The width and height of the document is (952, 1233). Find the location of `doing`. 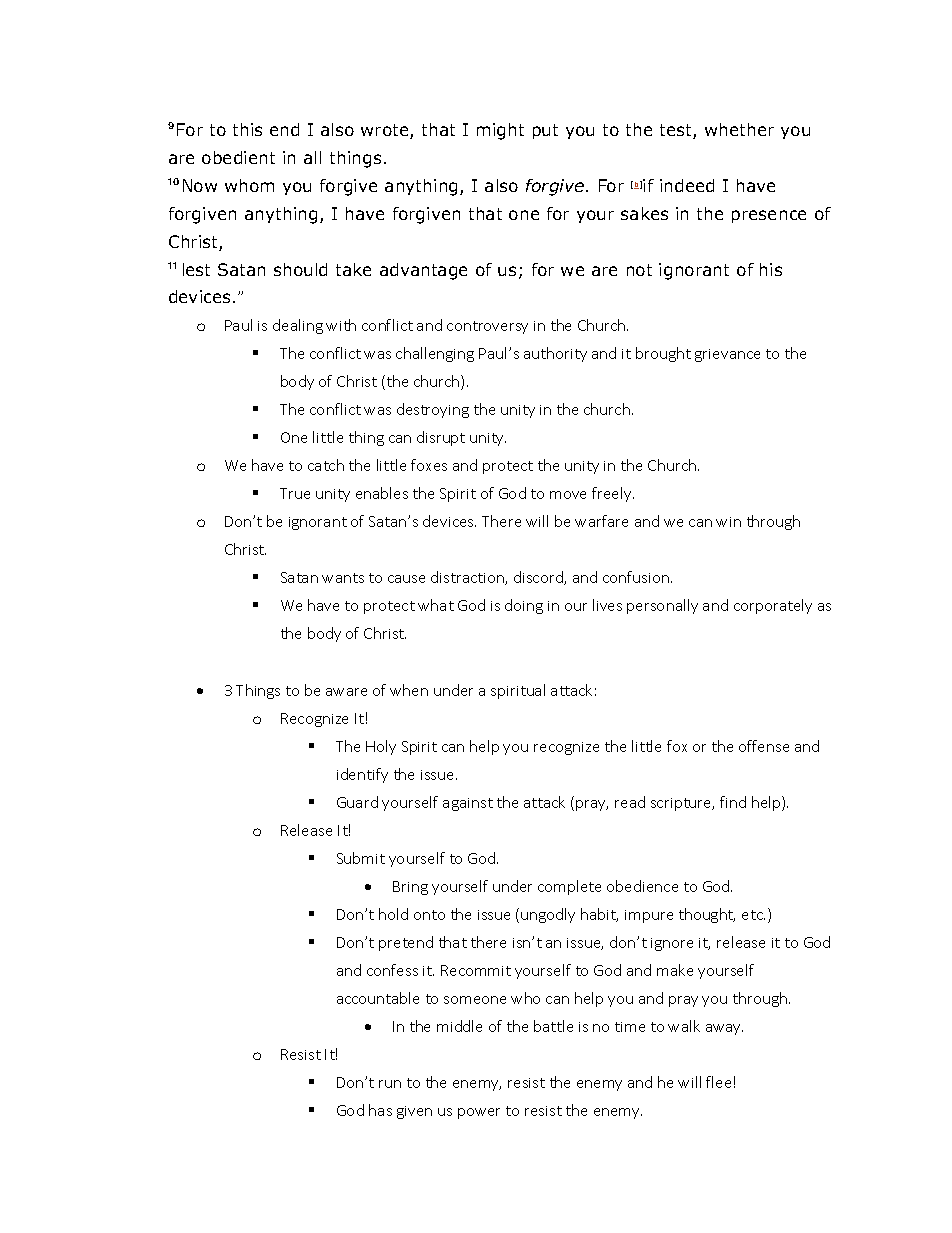

doing is located at coordinates (524, 606).
